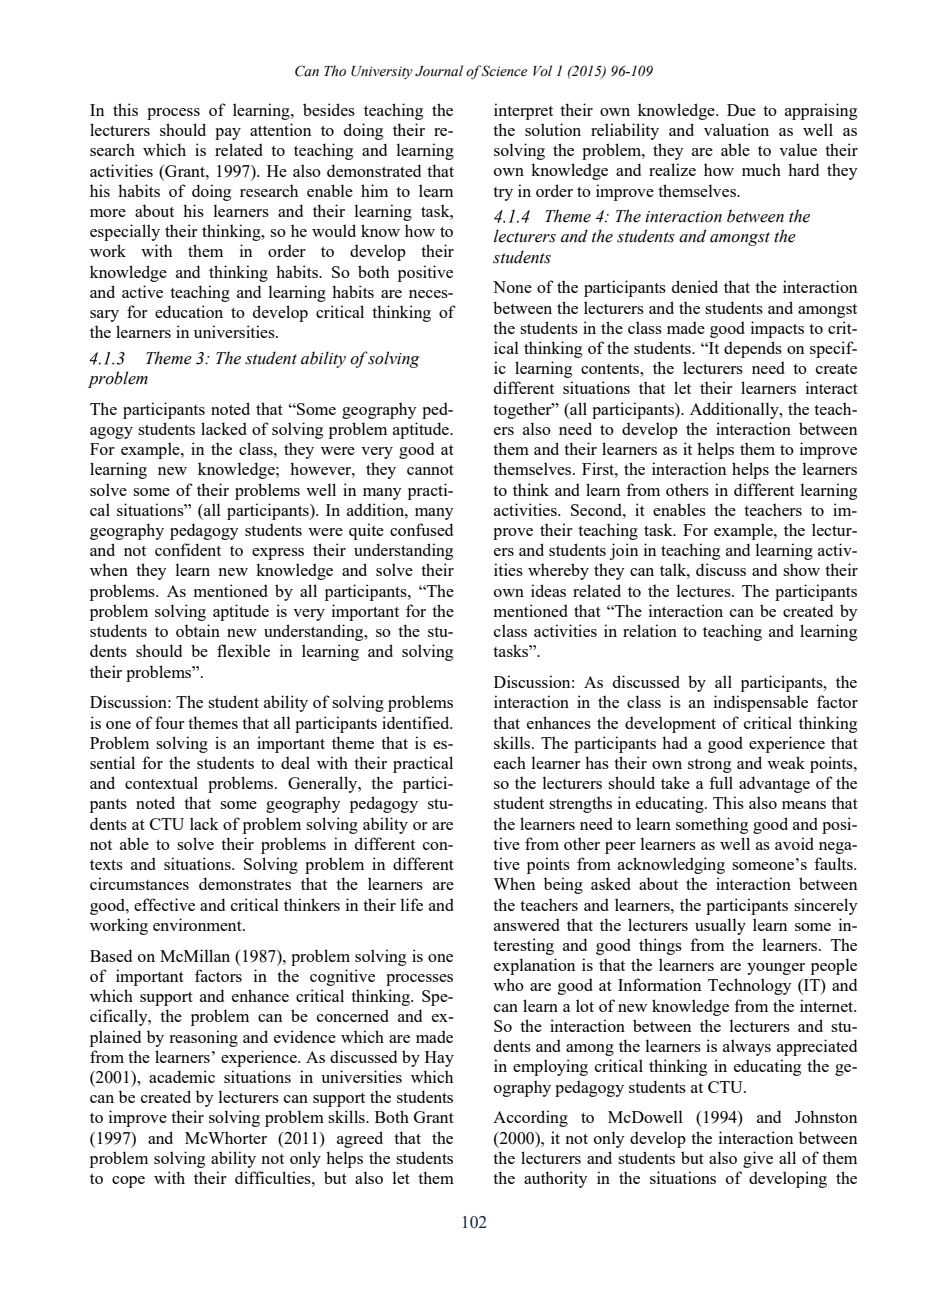  I want to click on education, so click(189, 311).
